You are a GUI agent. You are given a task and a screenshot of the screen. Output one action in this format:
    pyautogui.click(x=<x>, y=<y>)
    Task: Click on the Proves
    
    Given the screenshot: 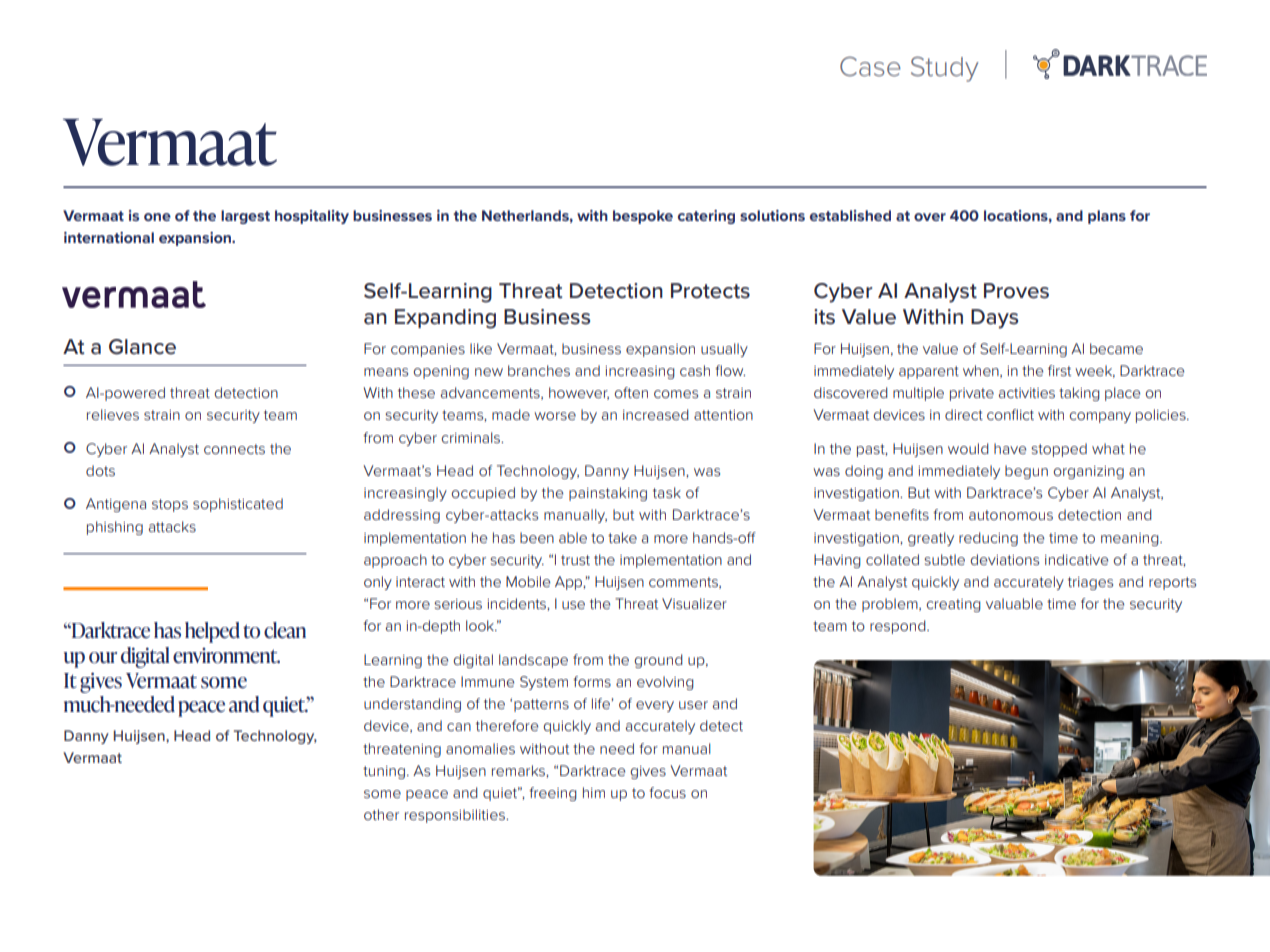 What is the action you would take?
    pyautogui.click(x=1016, y=291)
